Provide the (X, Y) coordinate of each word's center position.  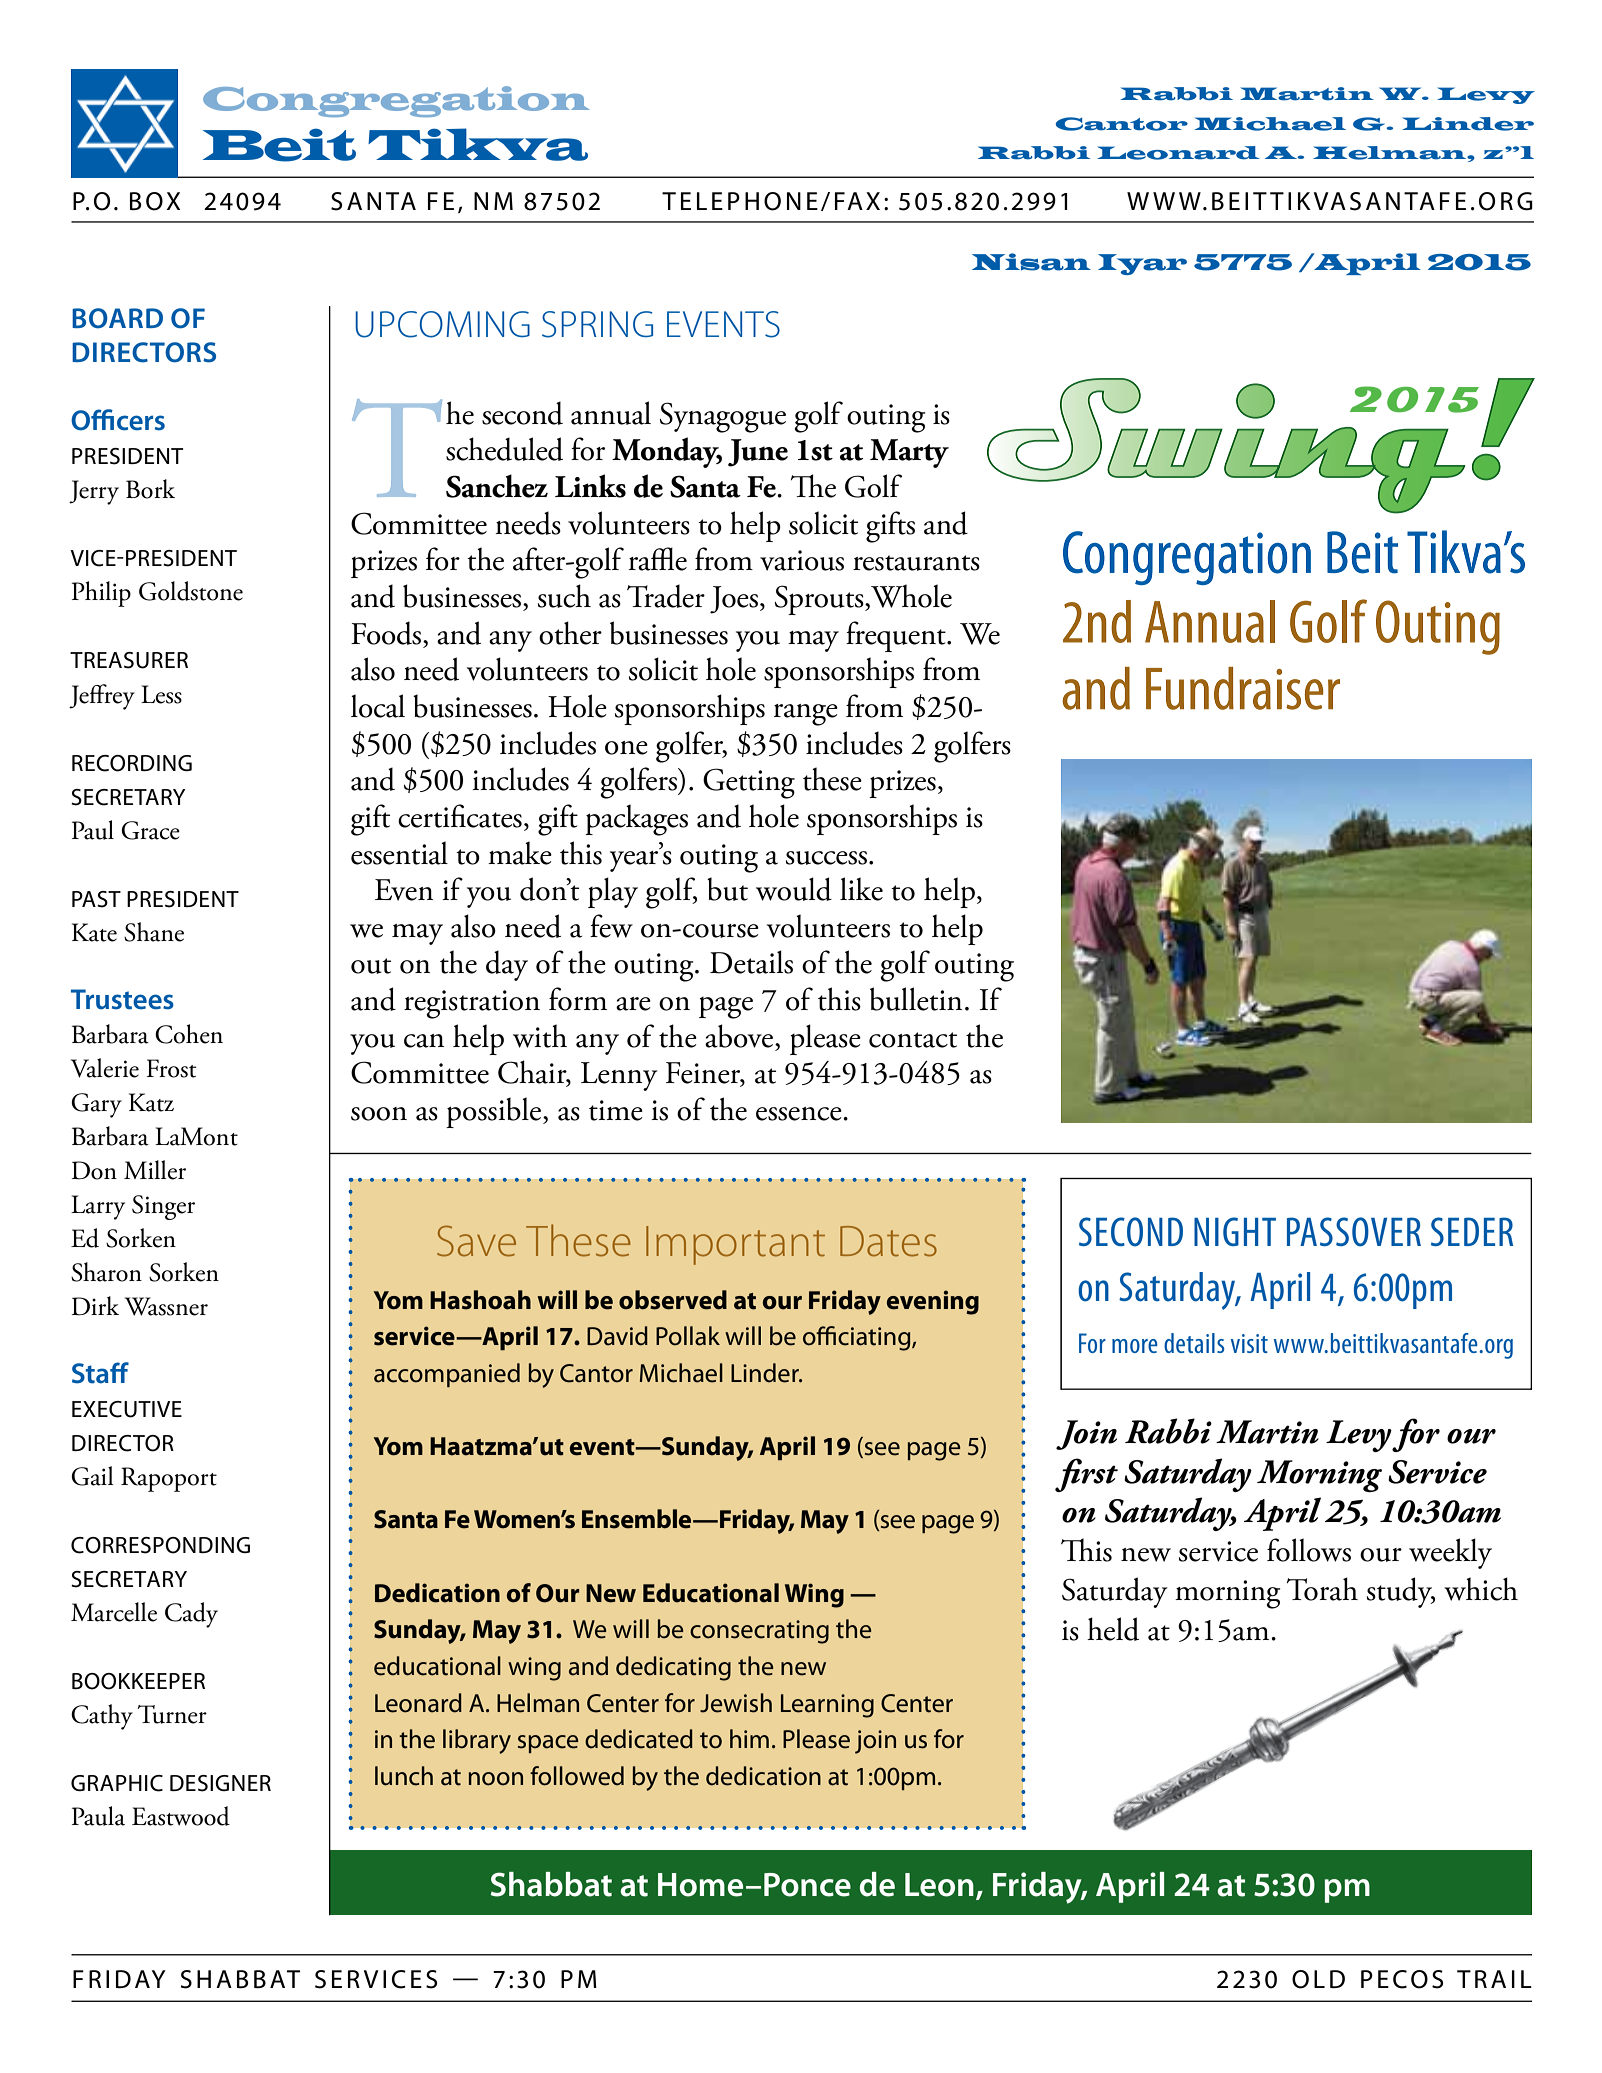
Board (117, 318)
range (806, 715)
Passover (1354, 1232)
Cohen (189, 1034)
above (740, 1036)
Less (161, 694)
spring (597, 324)
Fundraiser (1243, 688)
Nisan (1031, 262)
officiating (858, 1338)
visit (1249, 1343)
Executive (127, 1409)
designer (220, 1783)
